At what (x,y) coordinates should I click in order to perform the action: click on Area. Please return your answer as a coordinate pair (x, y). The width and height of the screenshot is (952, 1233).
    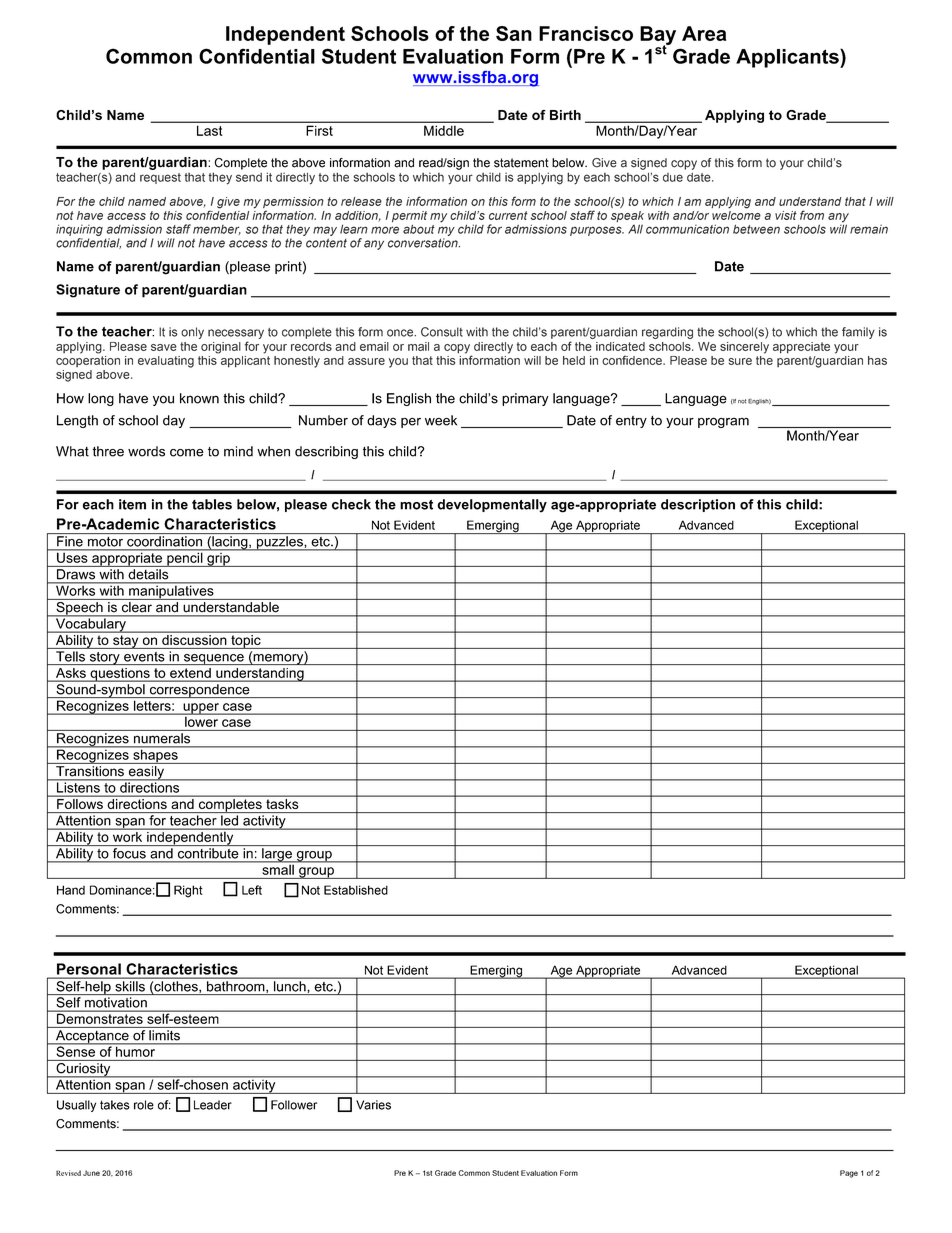
    Looking at the image, I should click on (704, 33).
